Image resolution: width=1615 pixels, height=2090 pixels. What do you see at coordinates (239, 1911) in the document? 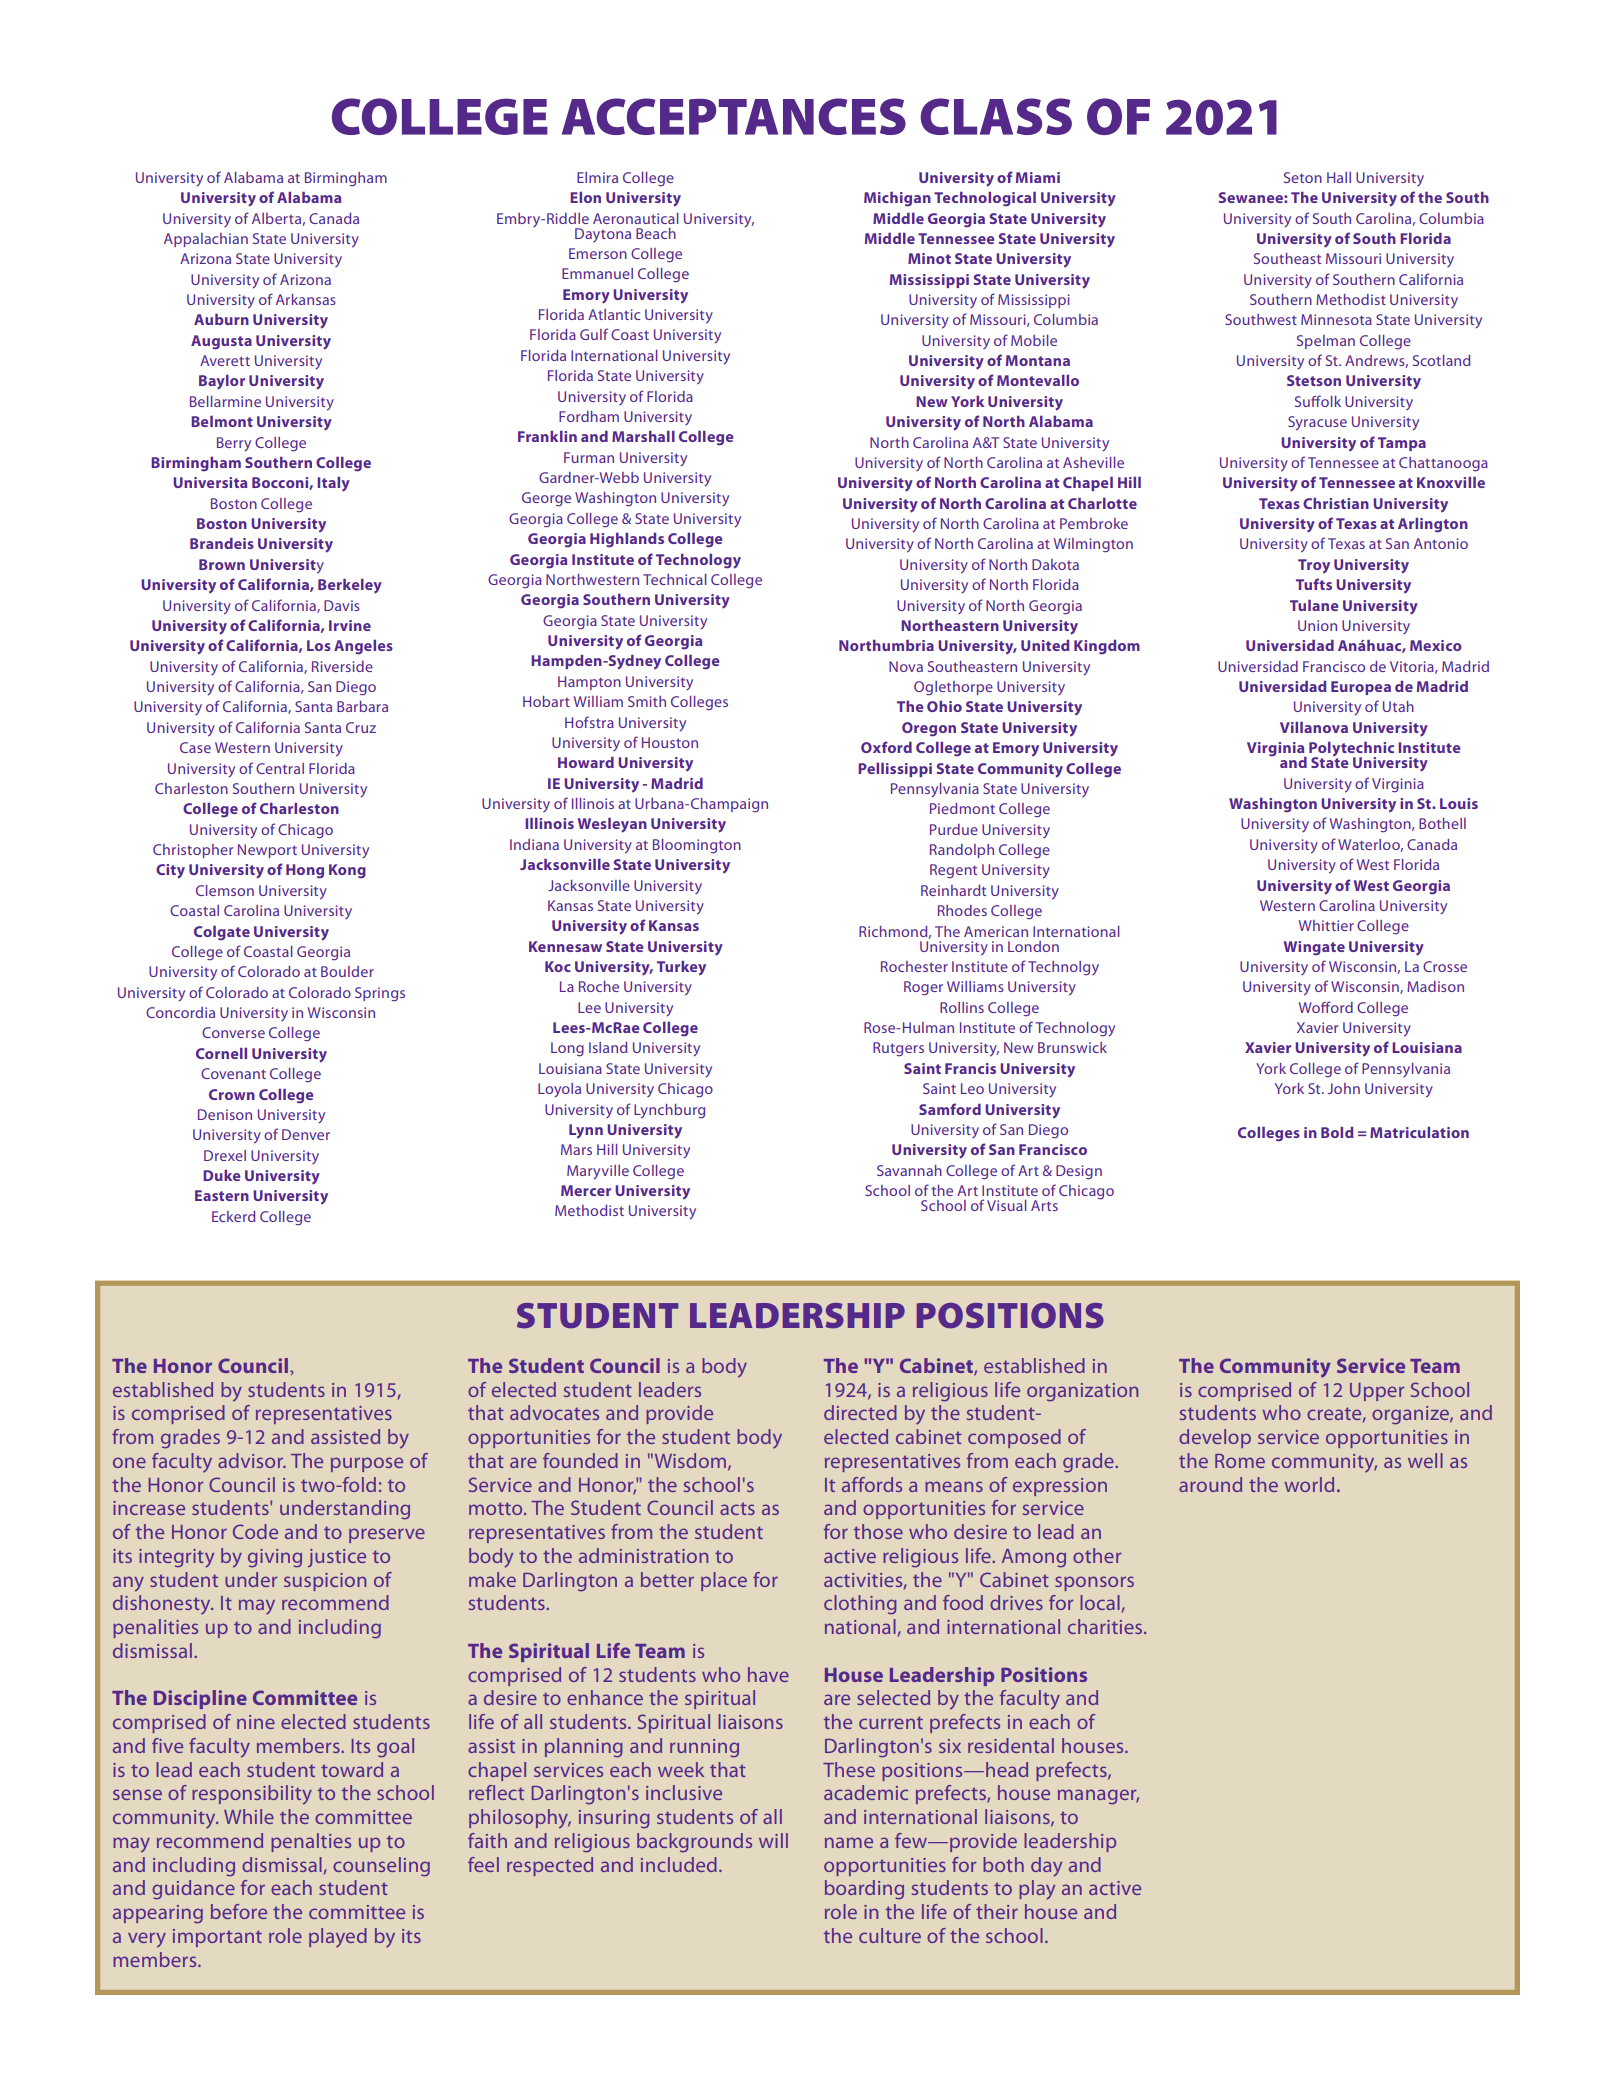
I see `before` at bounding box center [239, 1911].
